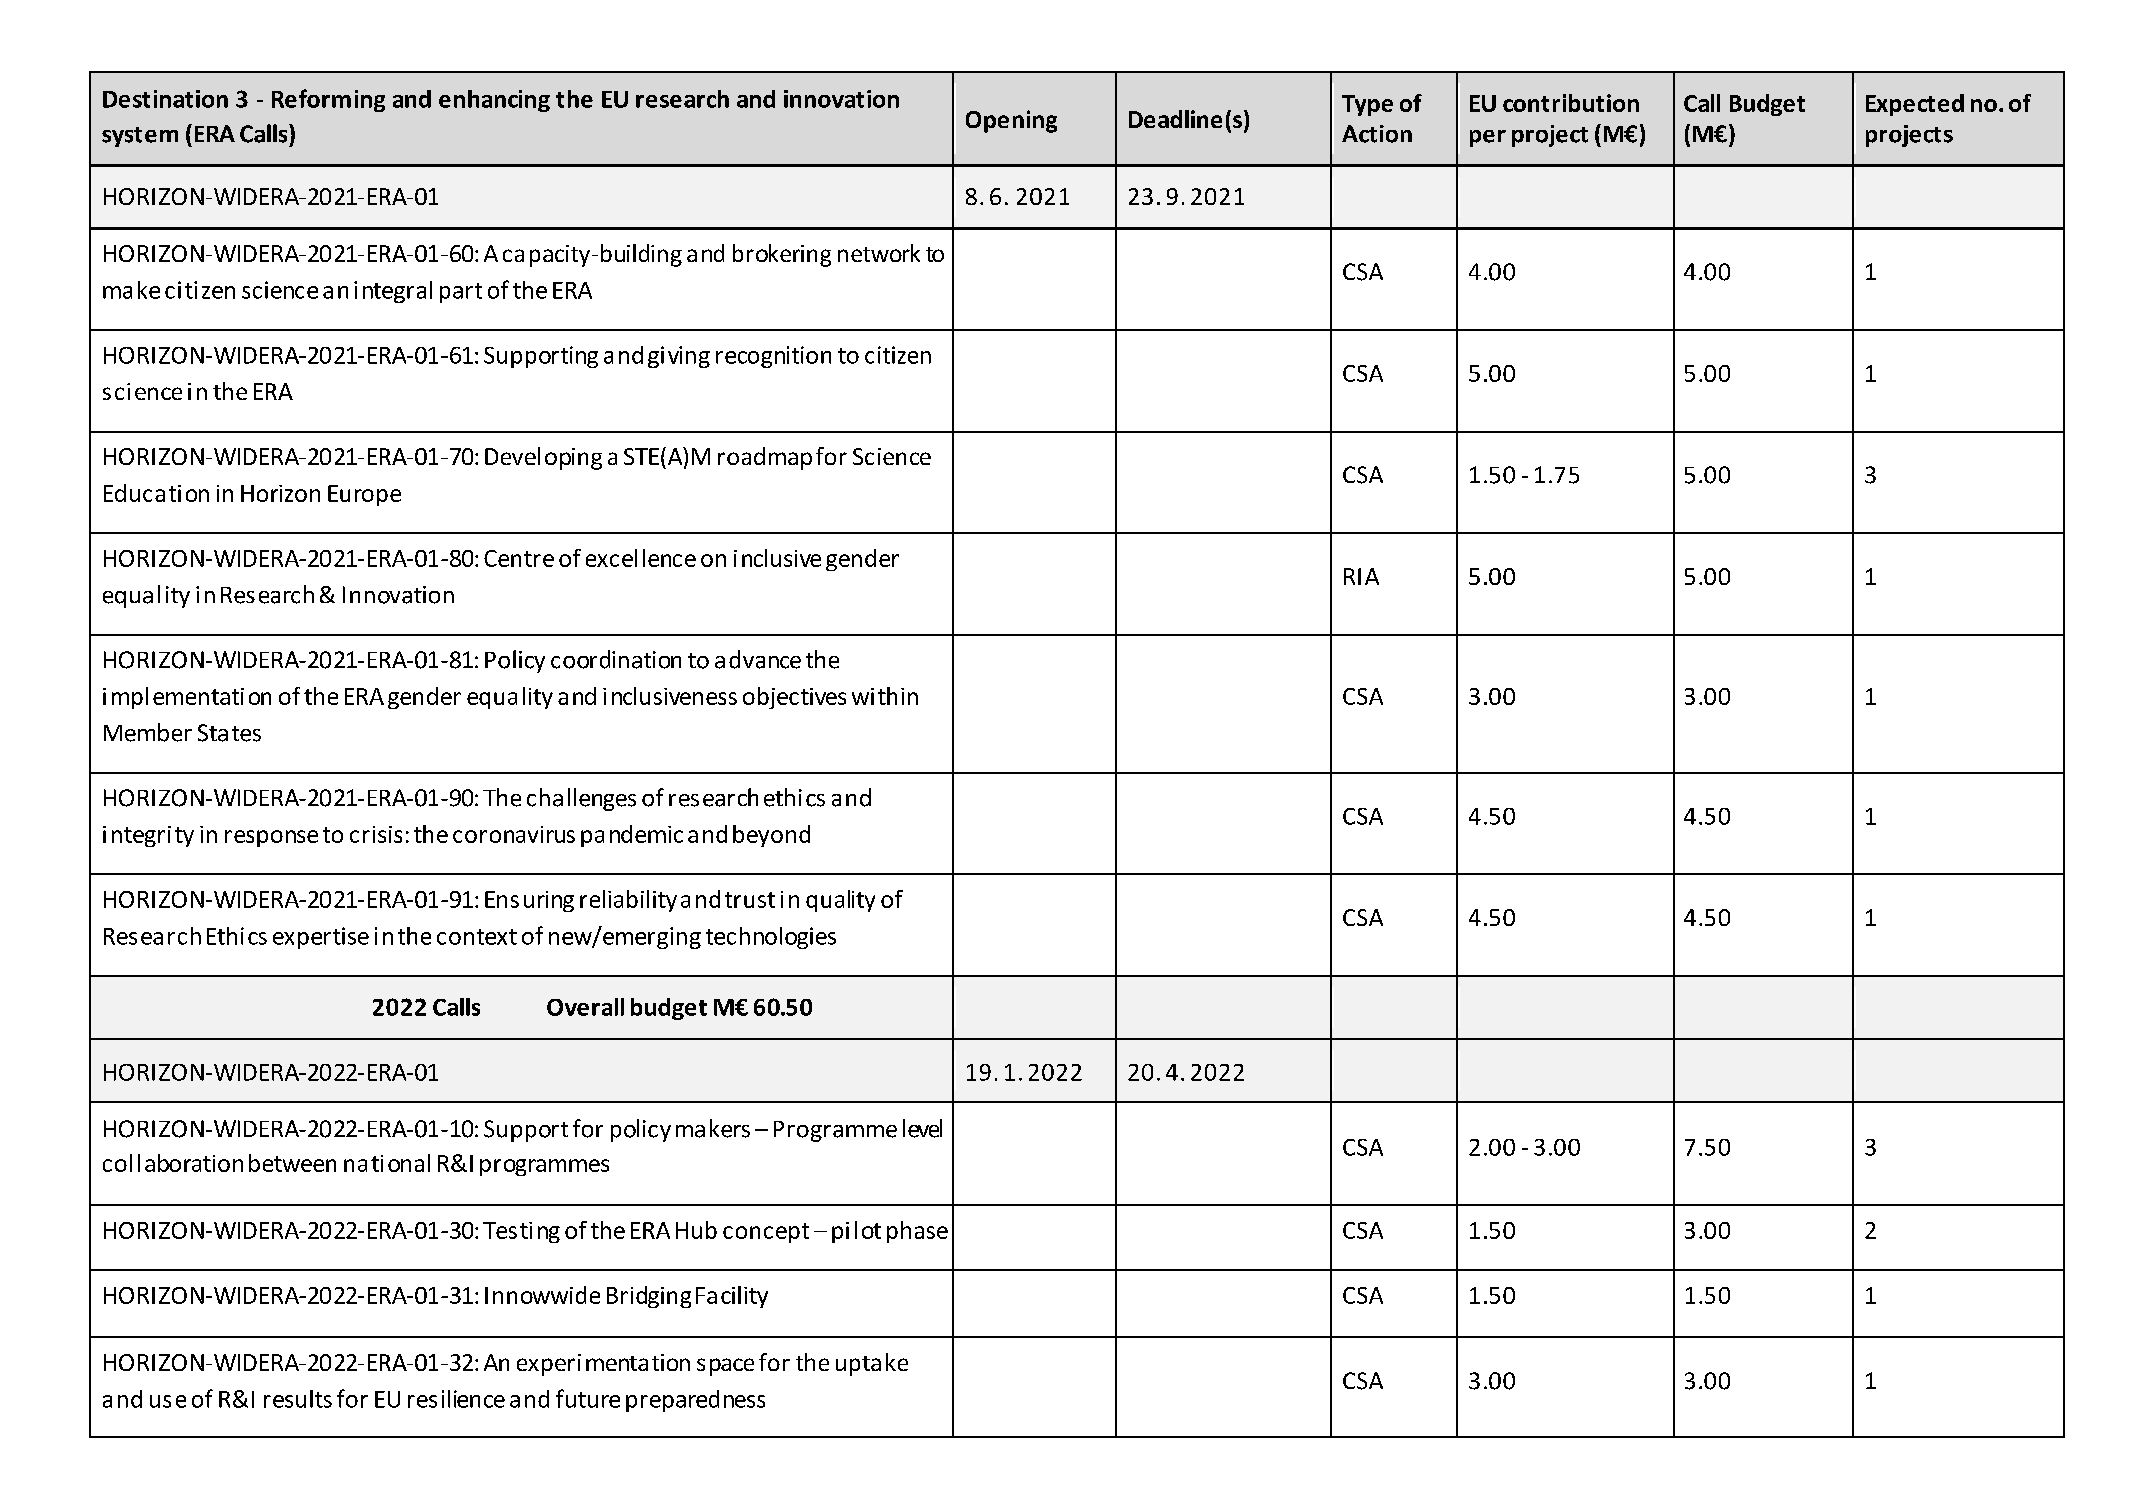 The height and width of the screenshot is (1509, 2134). I want to click on uptake, so click(872, 1364).
